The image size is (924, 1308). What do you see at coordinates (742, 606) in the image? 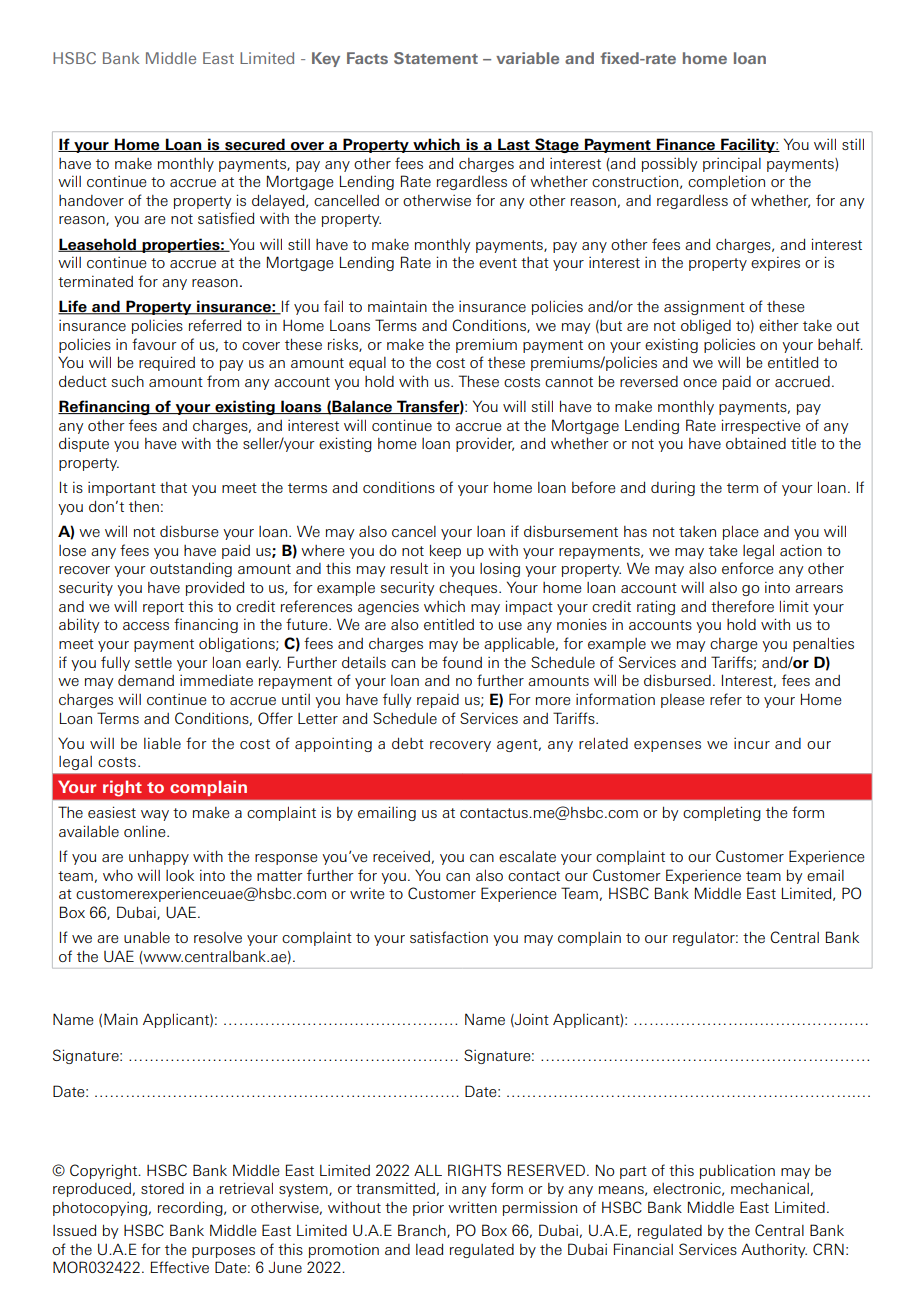
I see `therefore` at bounding box center [742, 606].
